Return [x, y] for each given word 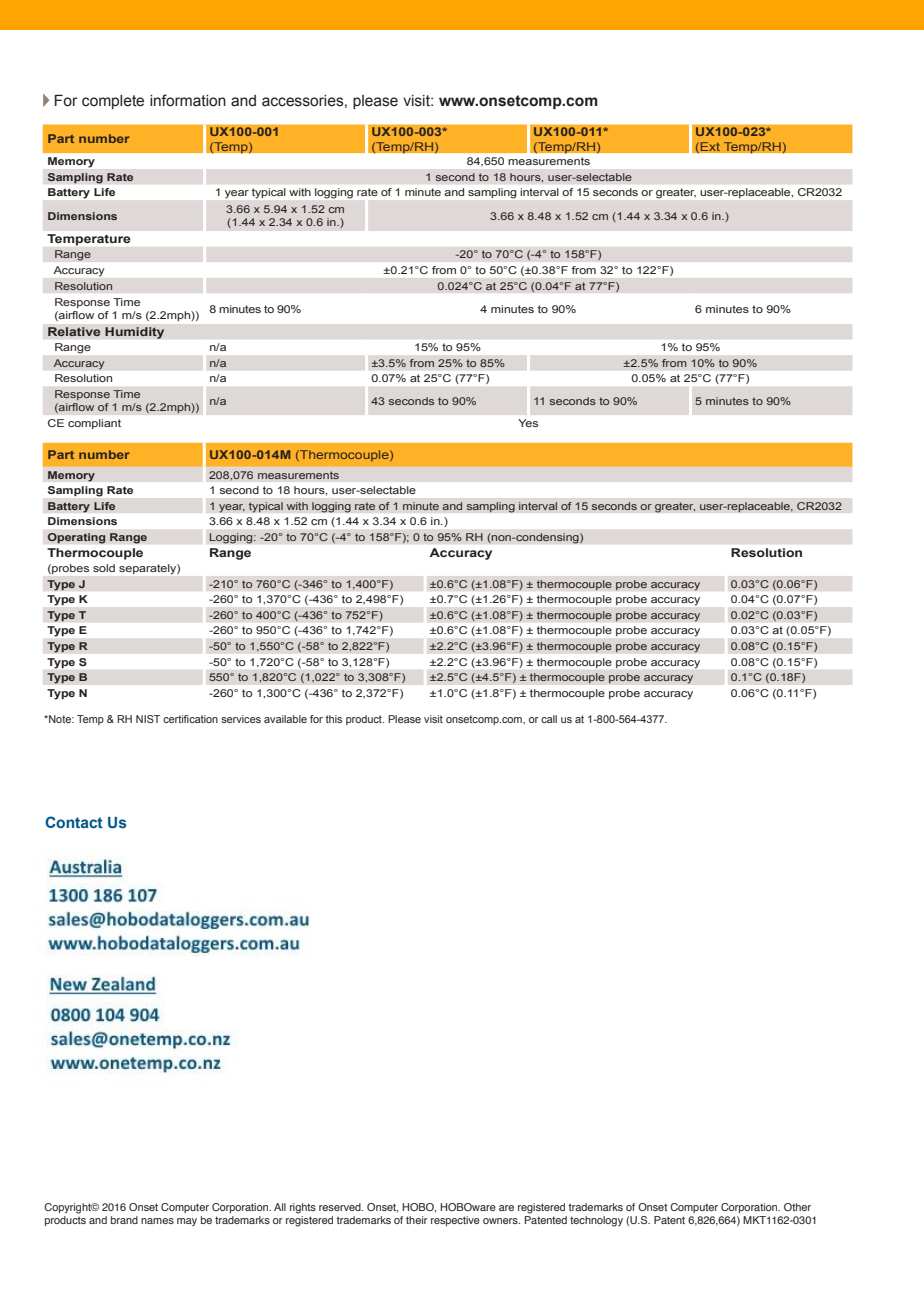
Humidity [135, 333]
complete [113, 102]
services [241, 719]
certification [190, 719]
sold [104, 568]
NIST [148, 719]
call [549, 719]
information [188, 100]
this [334, 719]
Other [797, 1207]
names [157, 1221]
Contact [74, 822]
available [285, 719]
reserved [341, 1207]
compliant [94, 424]
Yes [528, 423]
